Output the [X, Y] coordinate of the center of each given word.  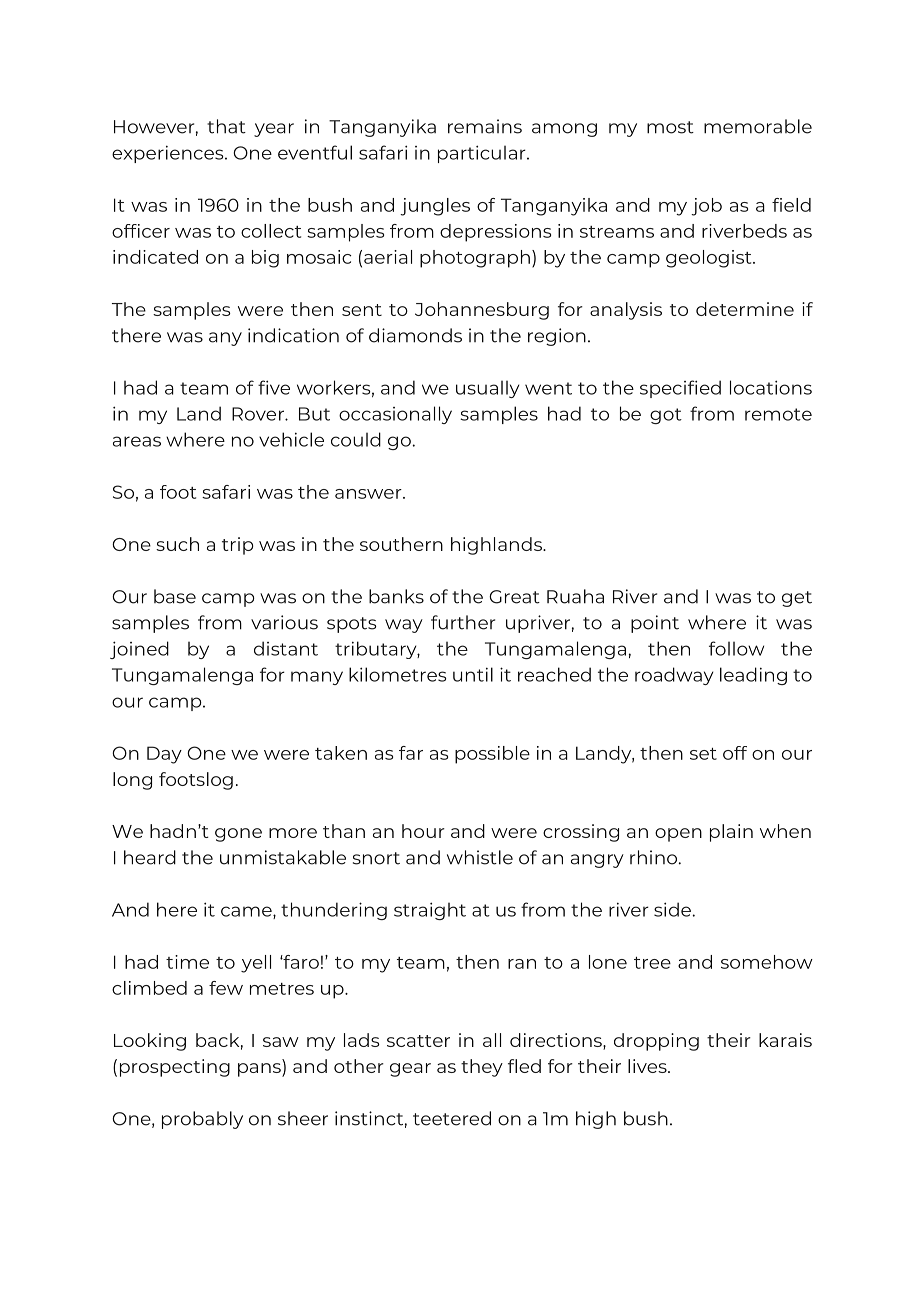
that [226, 126]
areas [137, 441]
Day [164, 755]
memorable [758, 126]
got [666, 416]
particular [483, 154]
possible [492, 755]
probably [202, 1120]
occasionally [395, 415]
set [703, 754]
